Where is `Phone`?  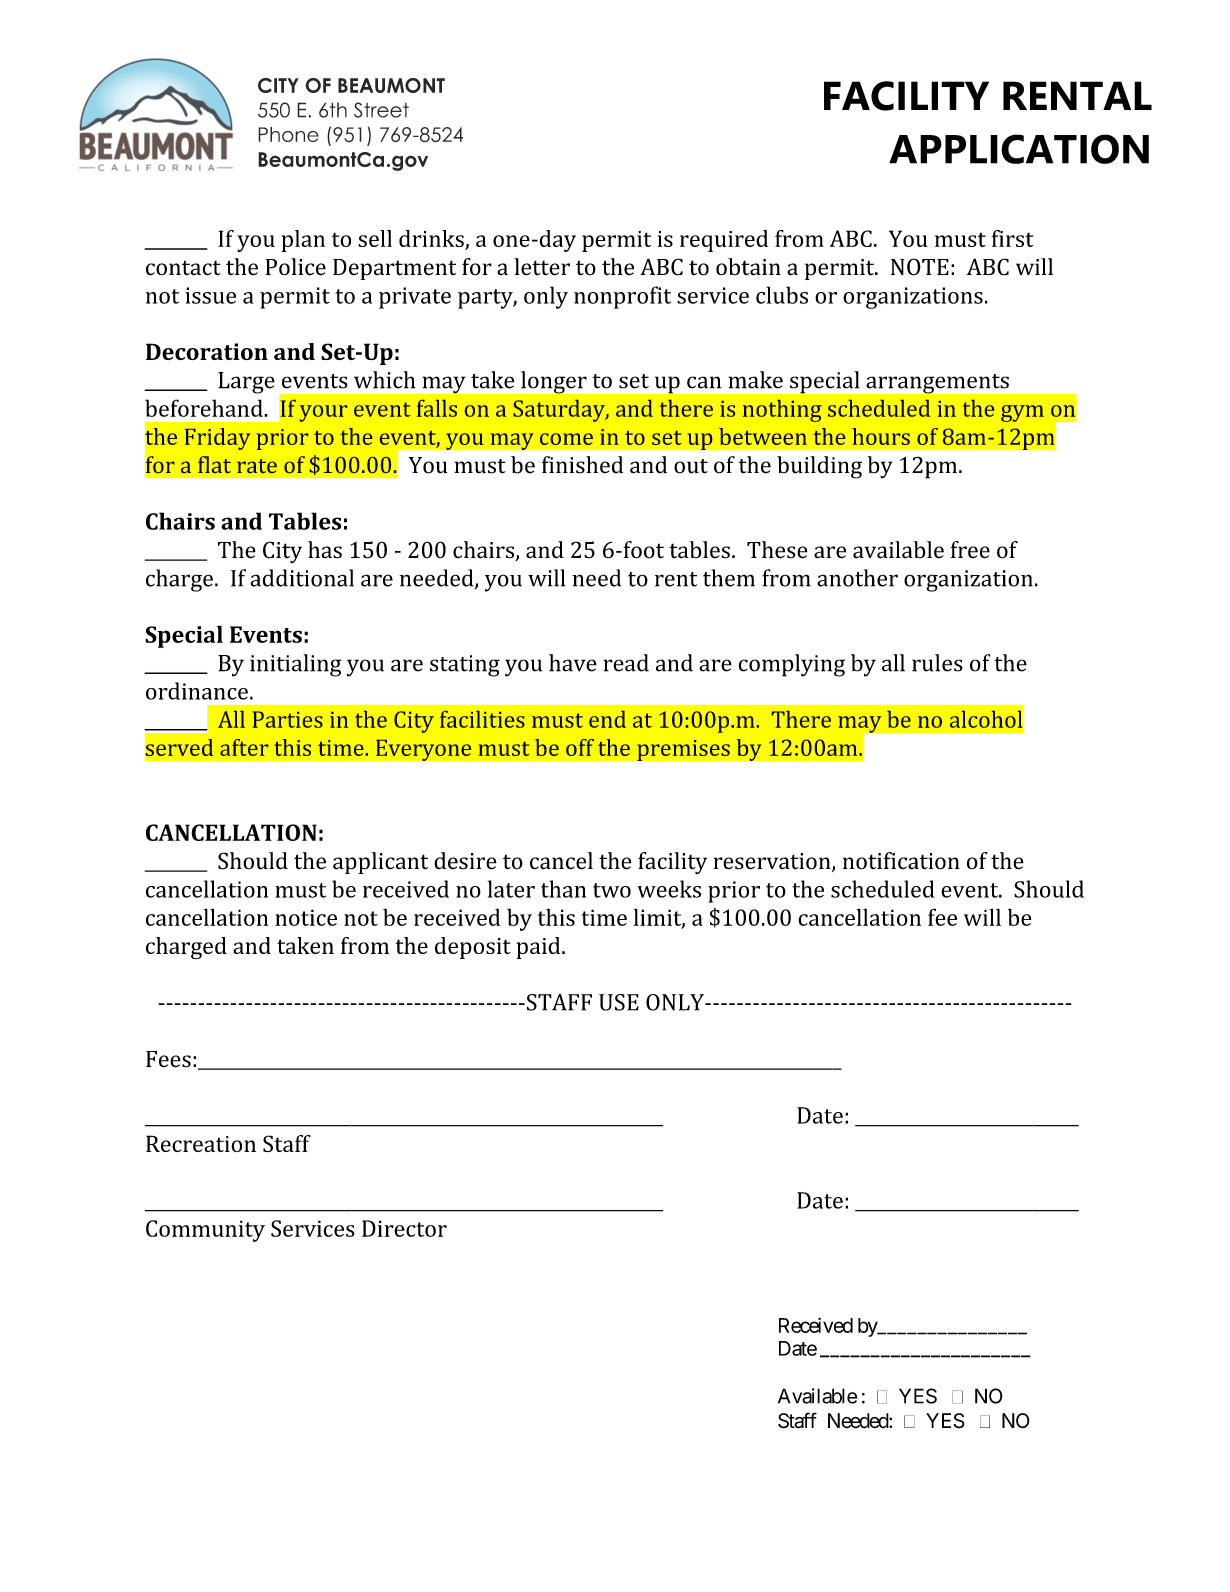 Phone is located at coordinates (288, 134).
